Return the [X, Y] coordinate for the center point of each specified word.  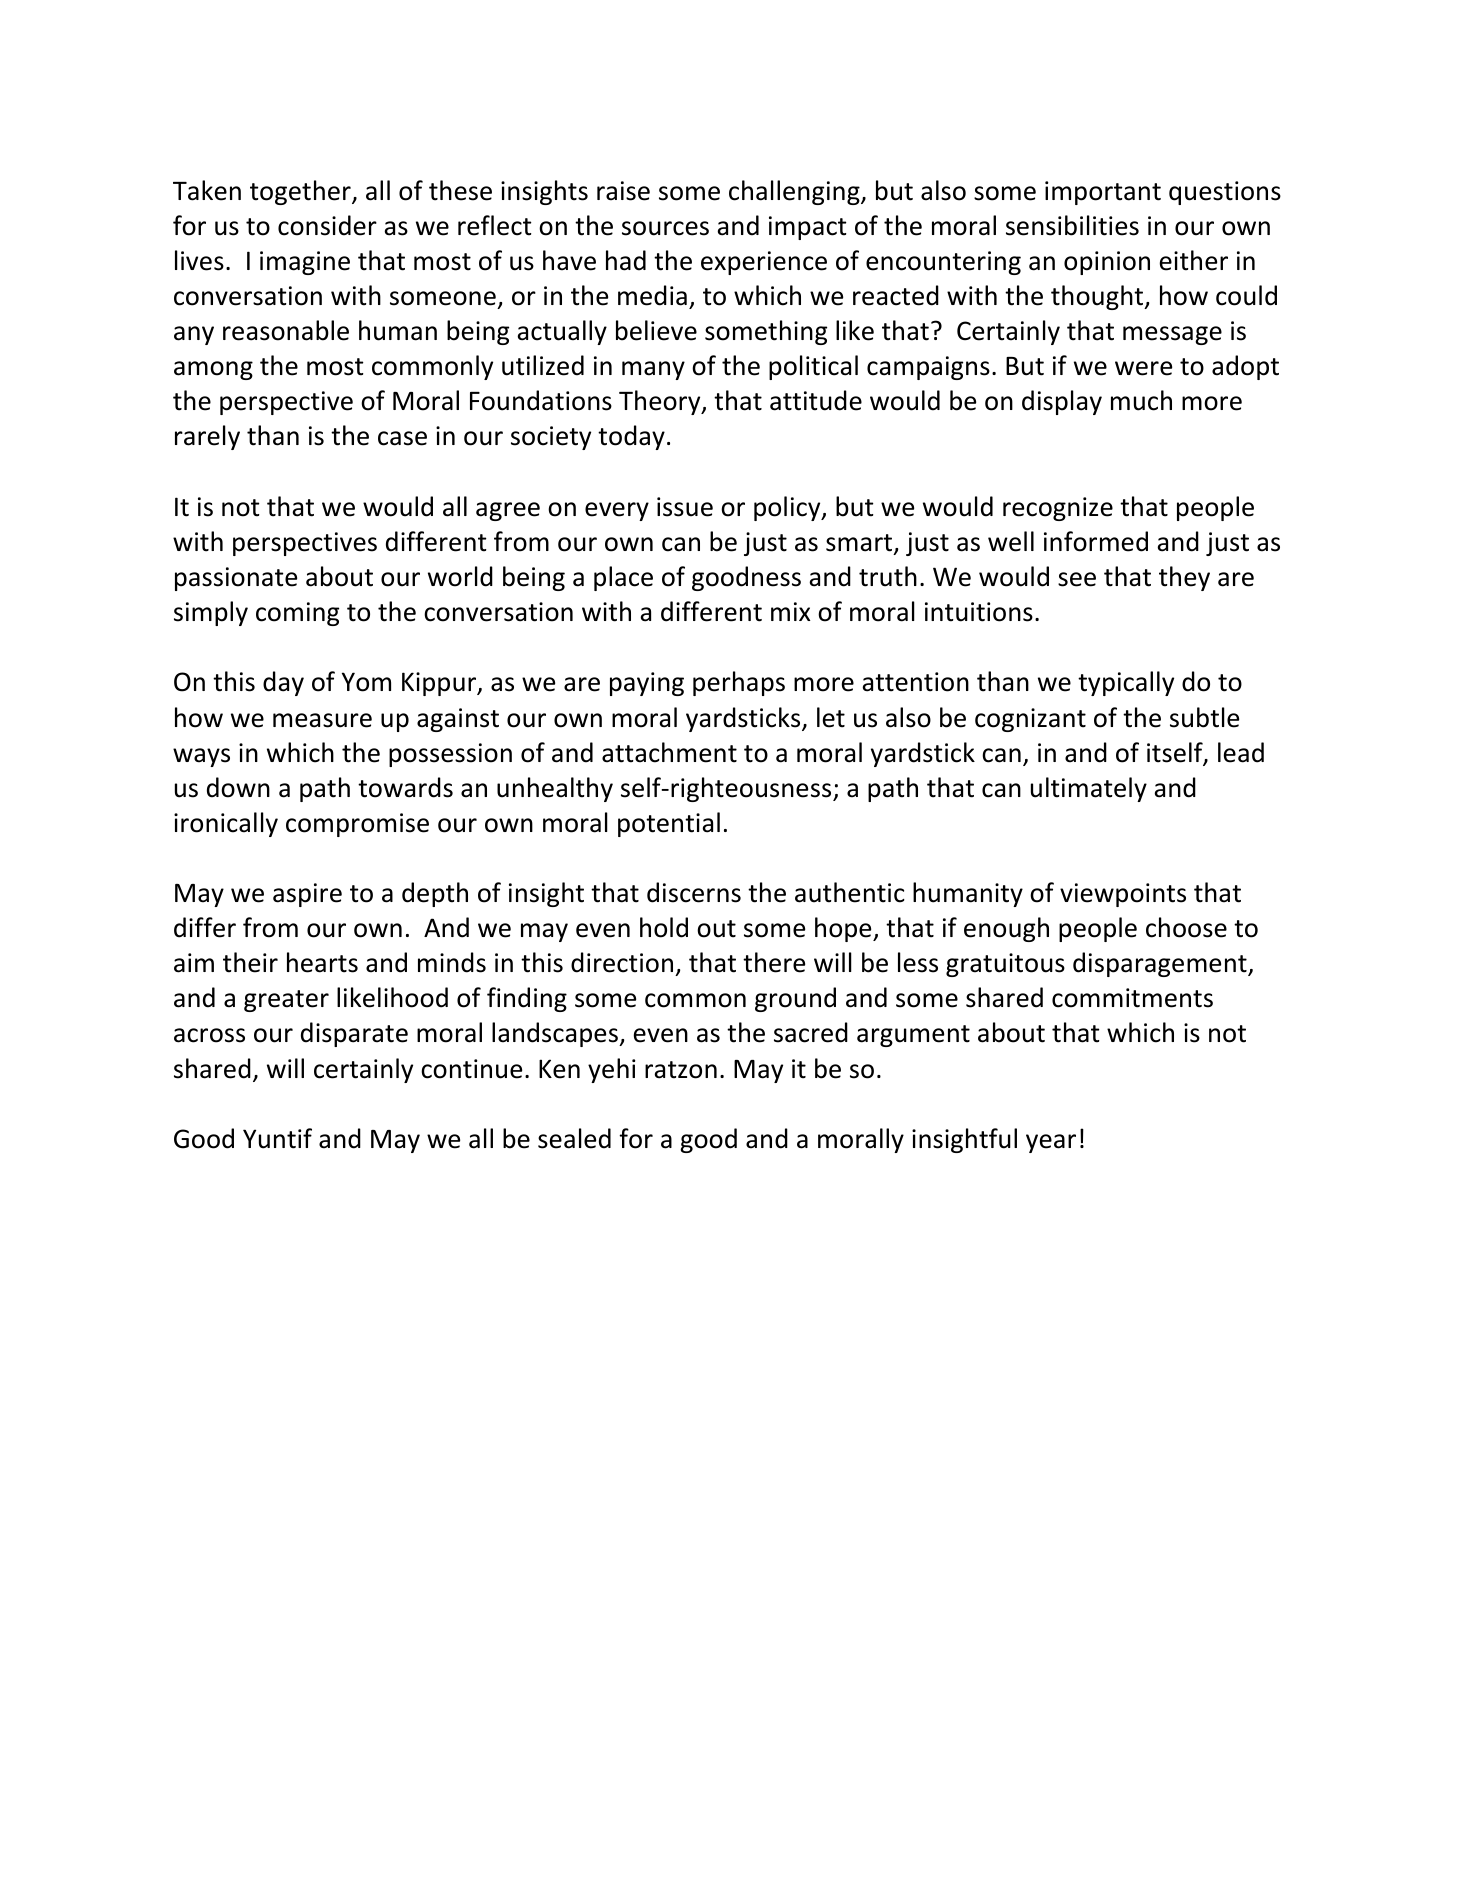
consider [327, 225]
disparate [354, 1034]
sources [665, 228]
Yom [366, 682]
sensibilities [1072, 225]
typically [1126, 683]
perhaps [739, 683]
